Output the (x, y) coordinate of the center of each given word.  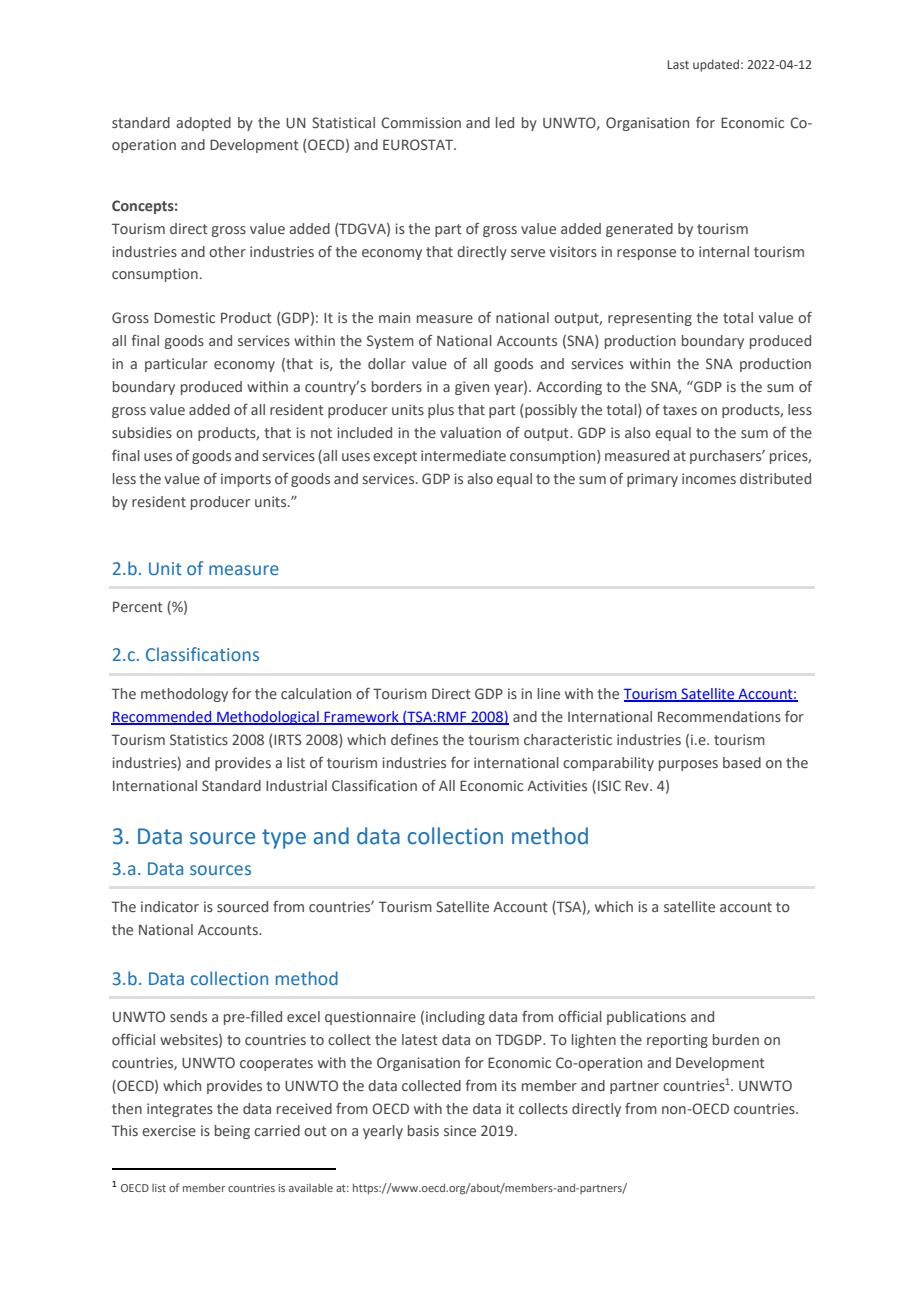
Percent (138, 606)
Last (678, 64)
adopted (203, 124)
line (549, 693)
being (232, 1132)
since (460, 1130)
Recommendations (719, 716)
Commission (421, 122)
